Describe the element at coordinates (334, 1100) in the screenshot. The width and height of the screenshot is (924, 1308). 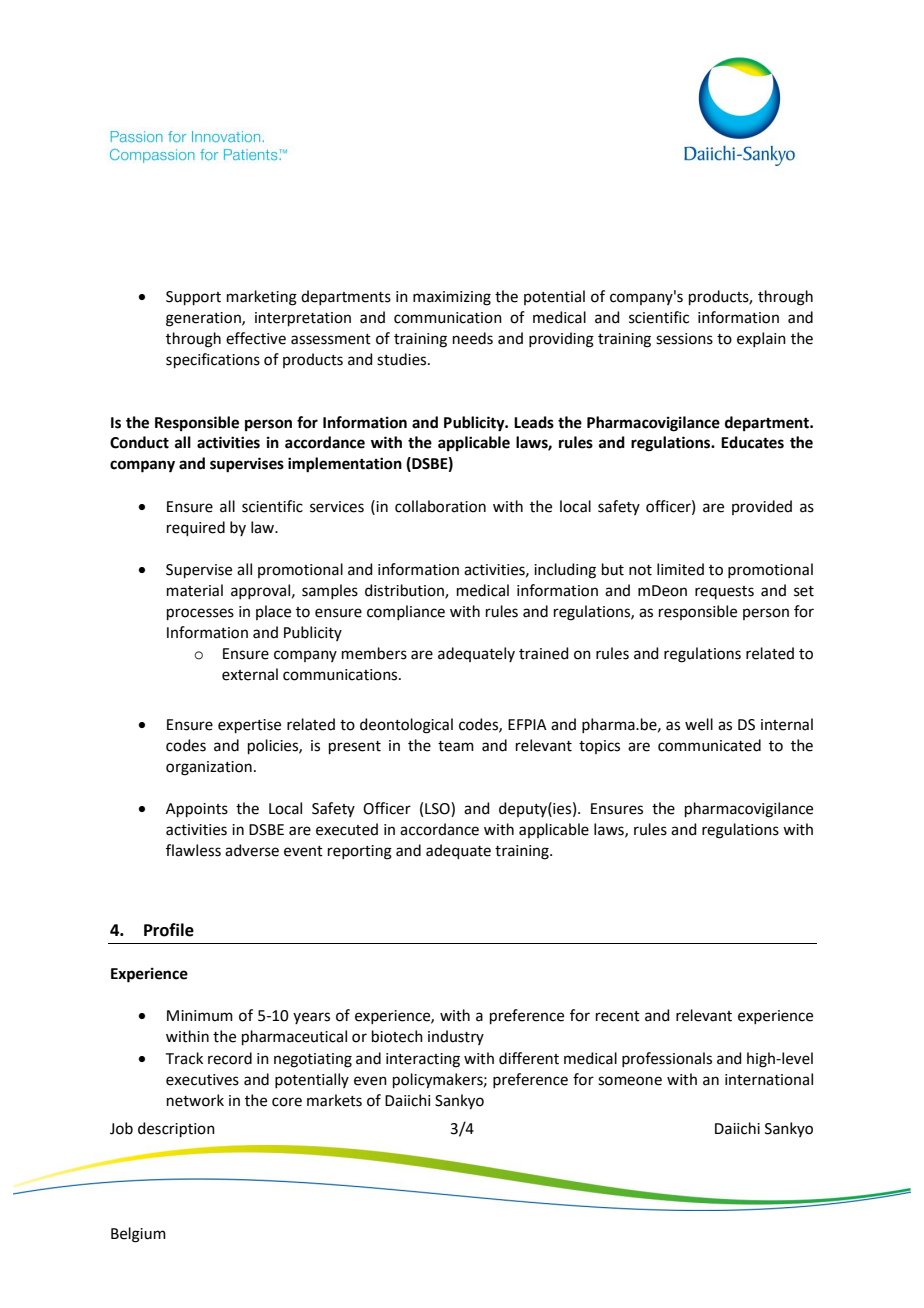
I see `markets` at that location.
